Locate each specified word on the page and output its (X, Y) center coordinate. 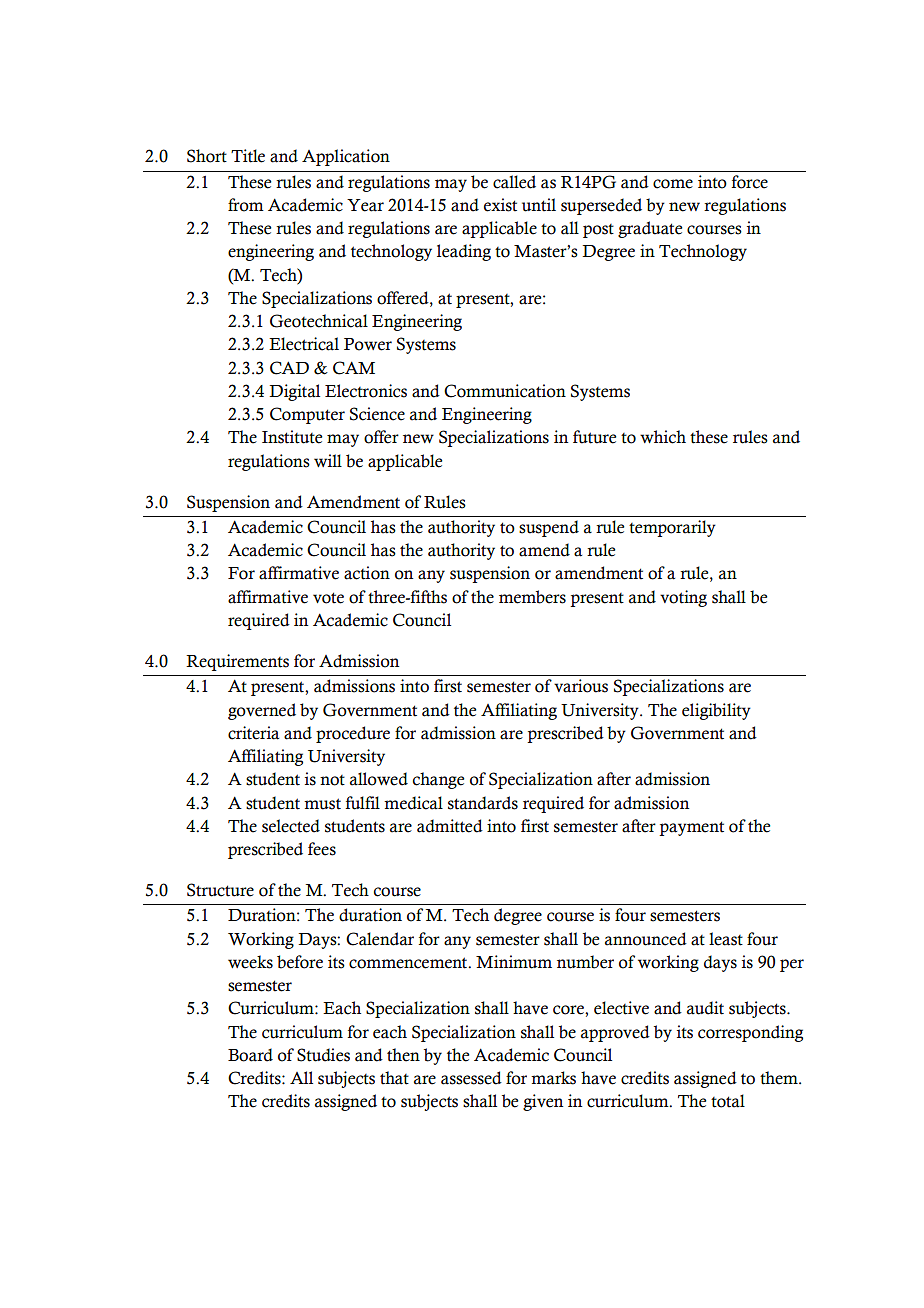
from (246, 205)
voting (683, 598)
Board (250, 1055)
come (673, 184)
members (532, 597)
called (514, 182)
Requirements (237, 662)
